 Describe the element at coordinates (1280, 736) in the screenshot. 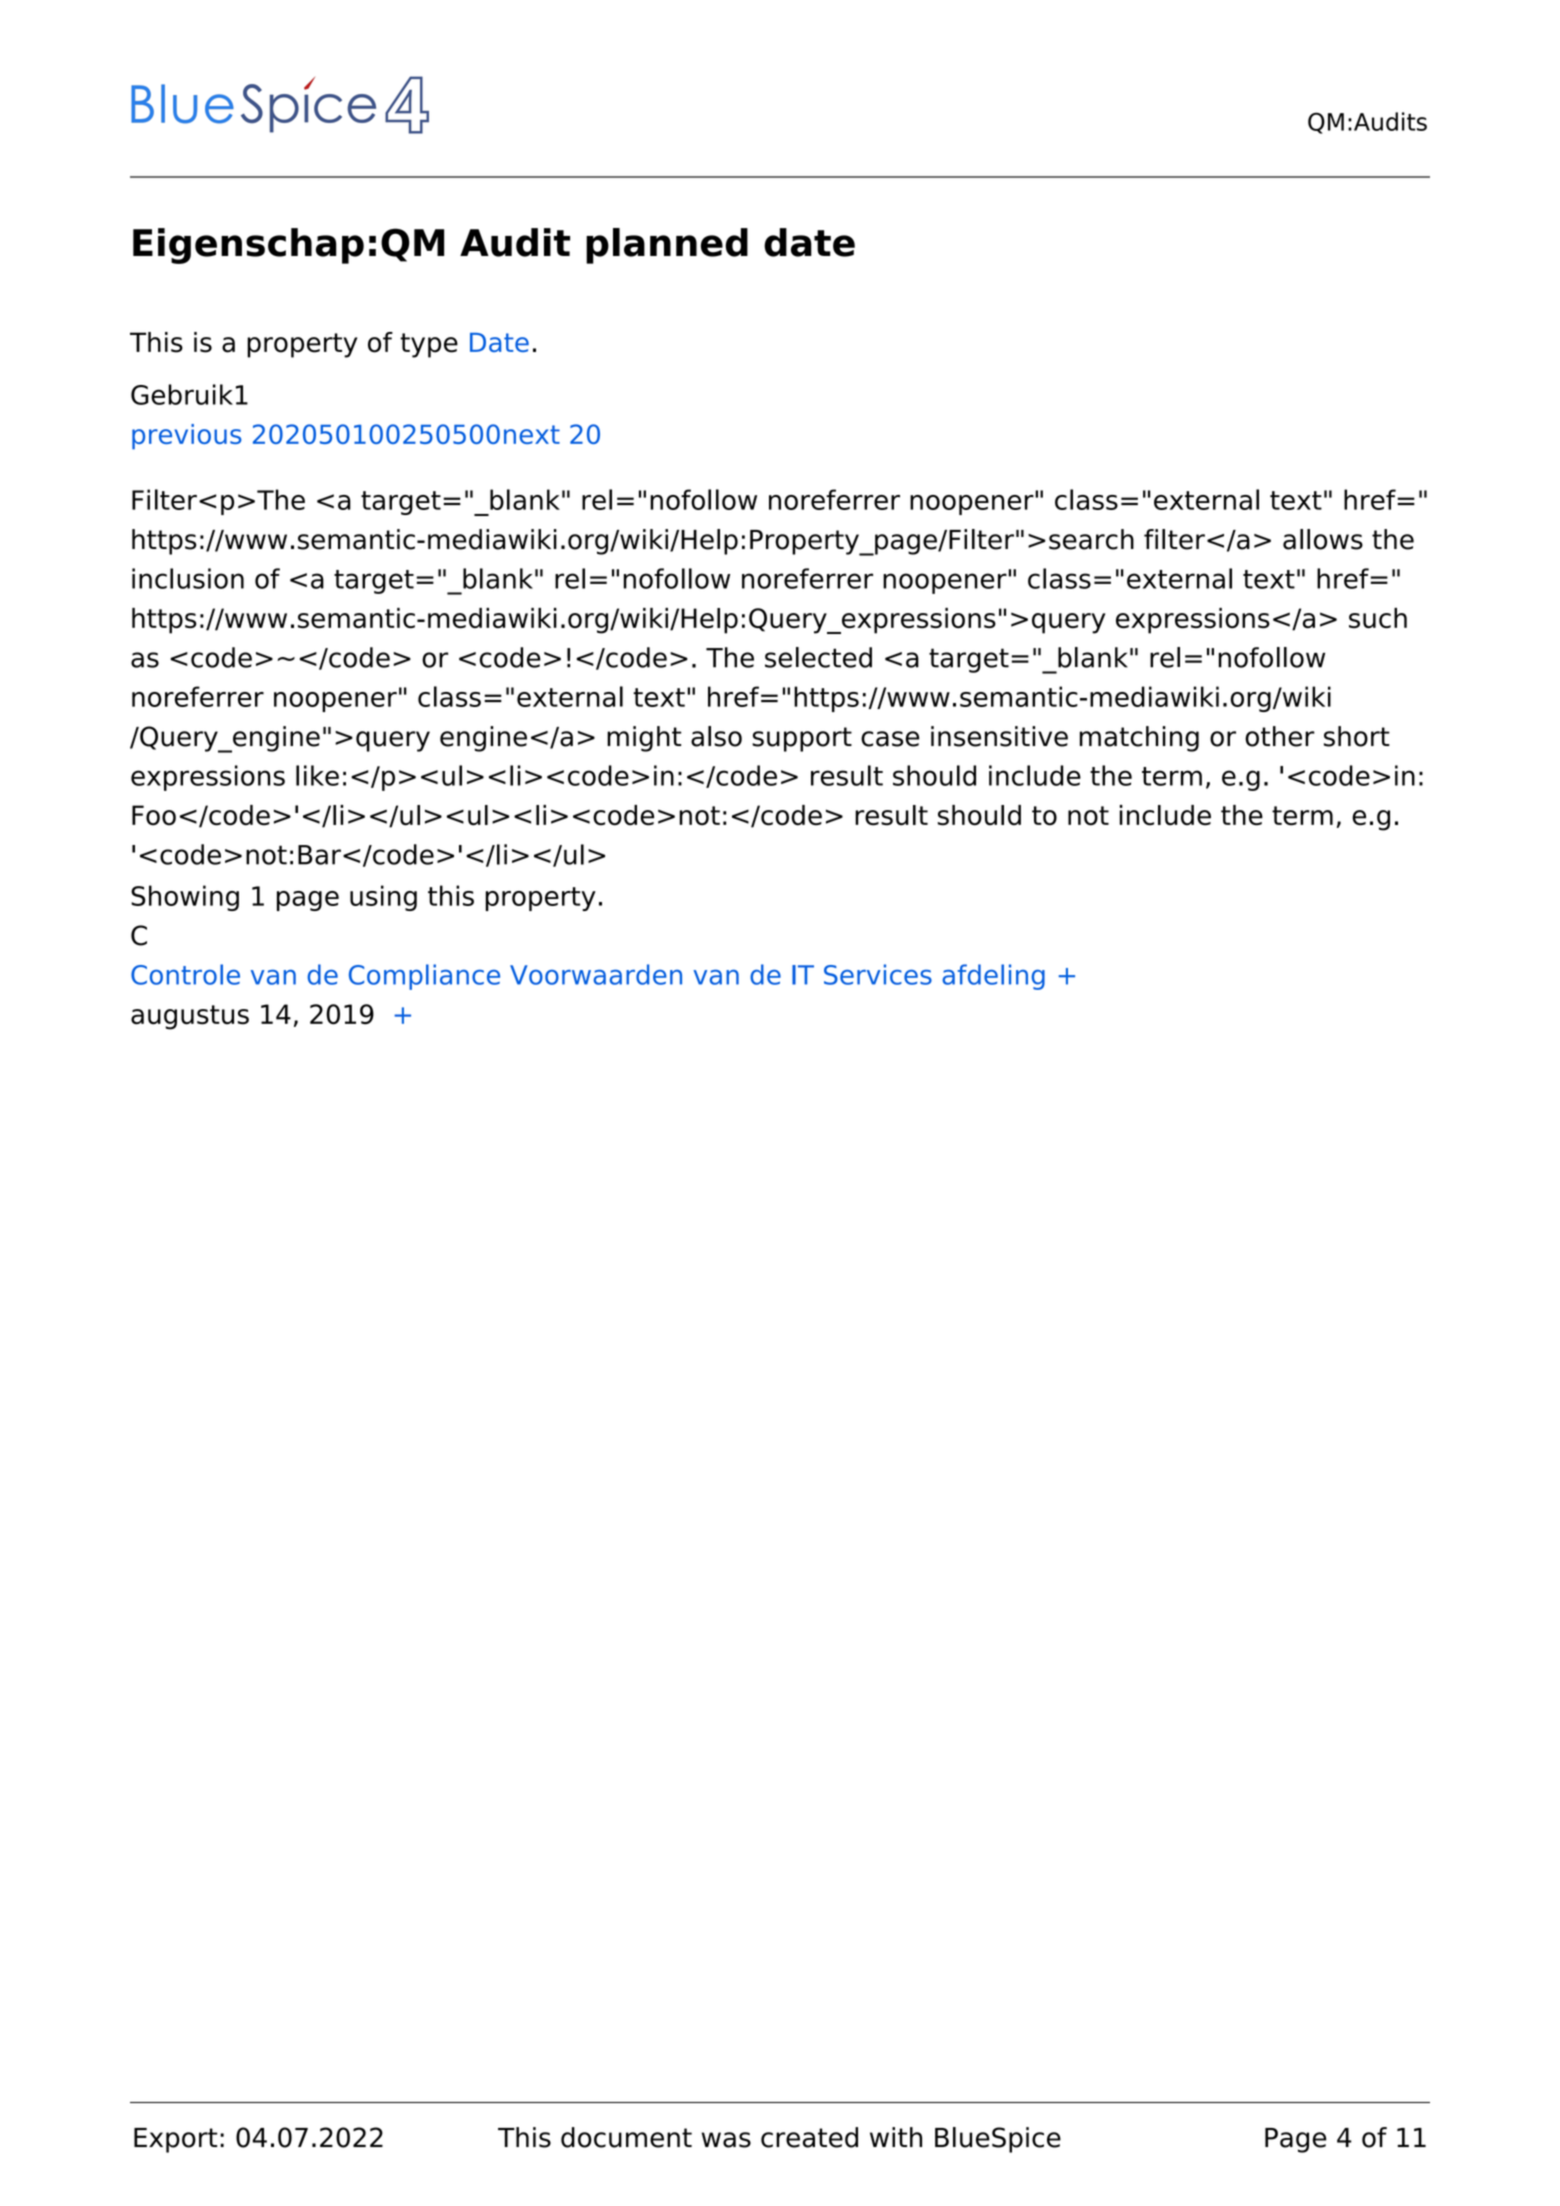

I see `other` at that location.
